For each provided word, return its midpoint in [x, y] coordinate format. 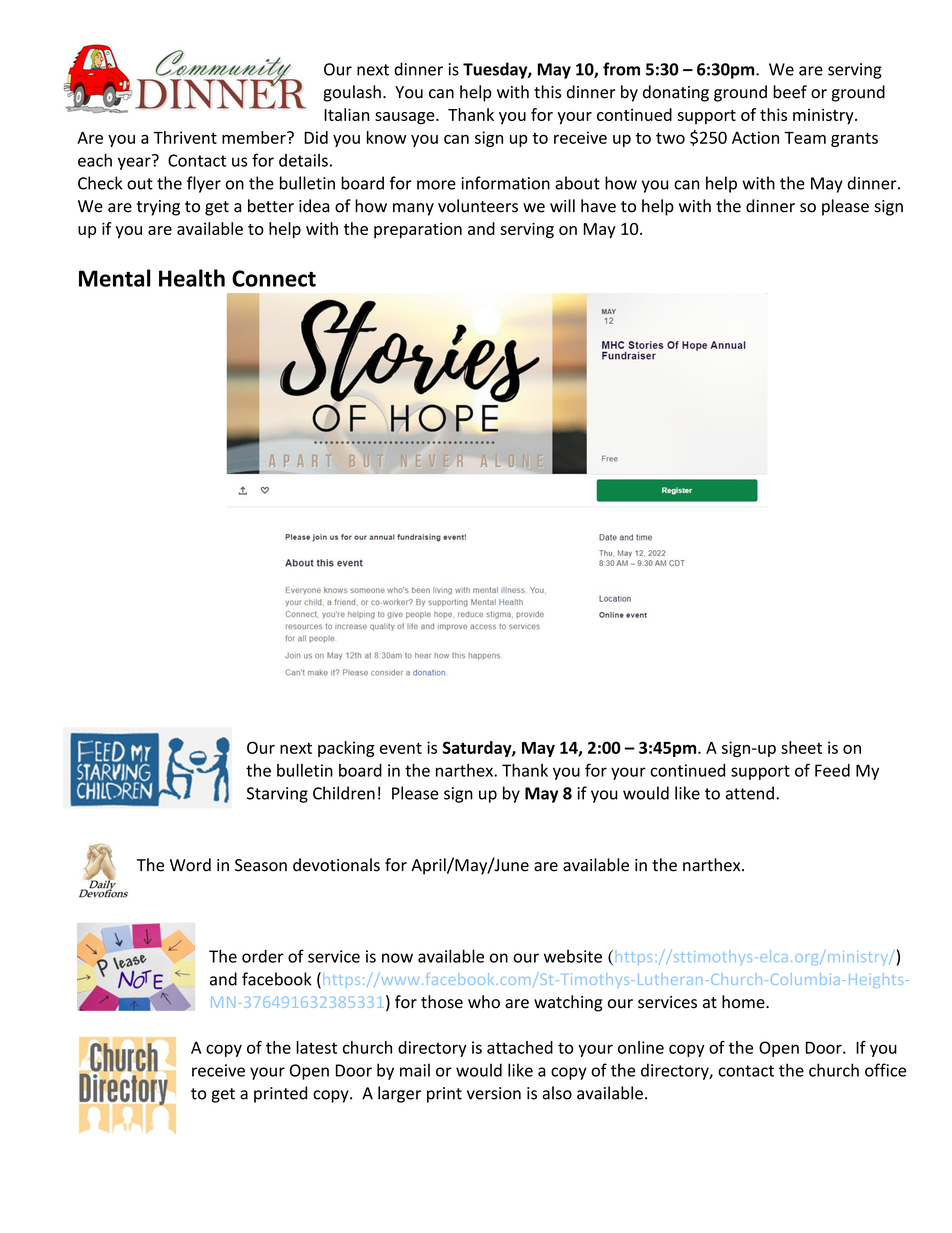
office [885, 1070]
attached [520, 1047]
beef [790, 92]
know [387, 137]
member [255, 137]
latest [316, 1047]
